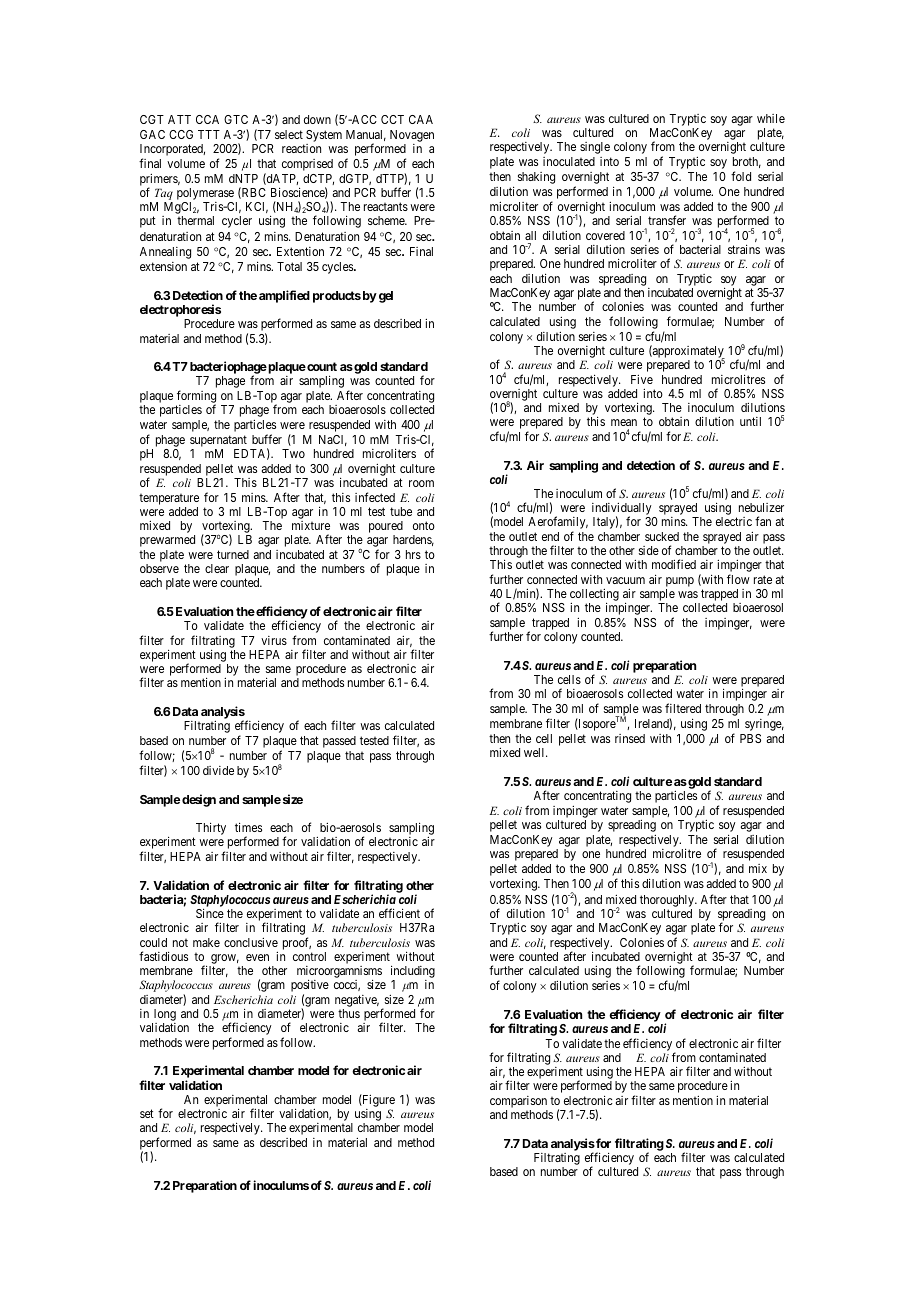  Describe the element at coordinates (750, 738) in the screenshot. I see `PBS` at that location.
